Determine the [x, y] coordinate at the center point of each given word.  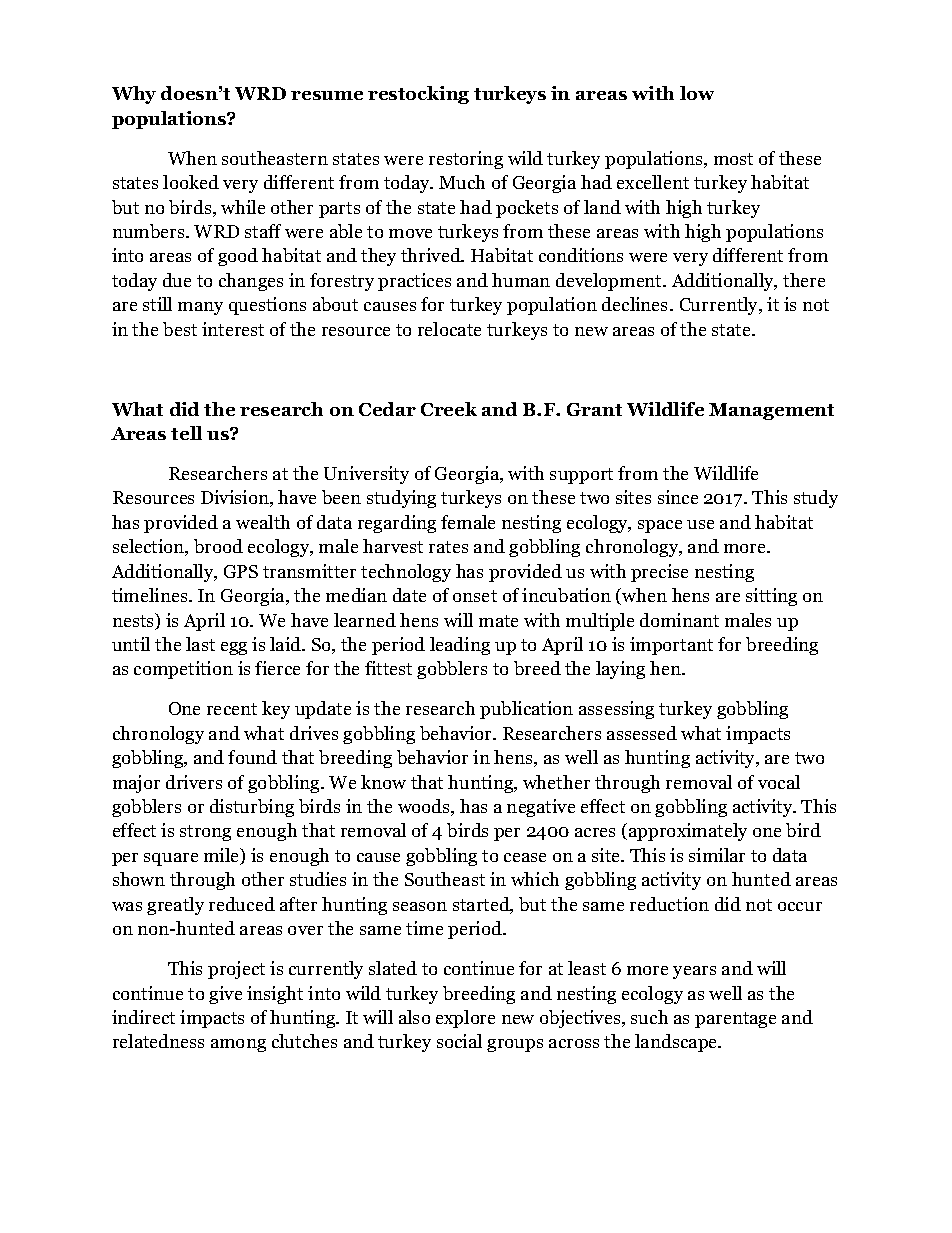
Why [134, 95]
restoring [466, 160]
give [225, 995]
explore [465, 1019]
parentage [735, 1020]
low [697, 93]
